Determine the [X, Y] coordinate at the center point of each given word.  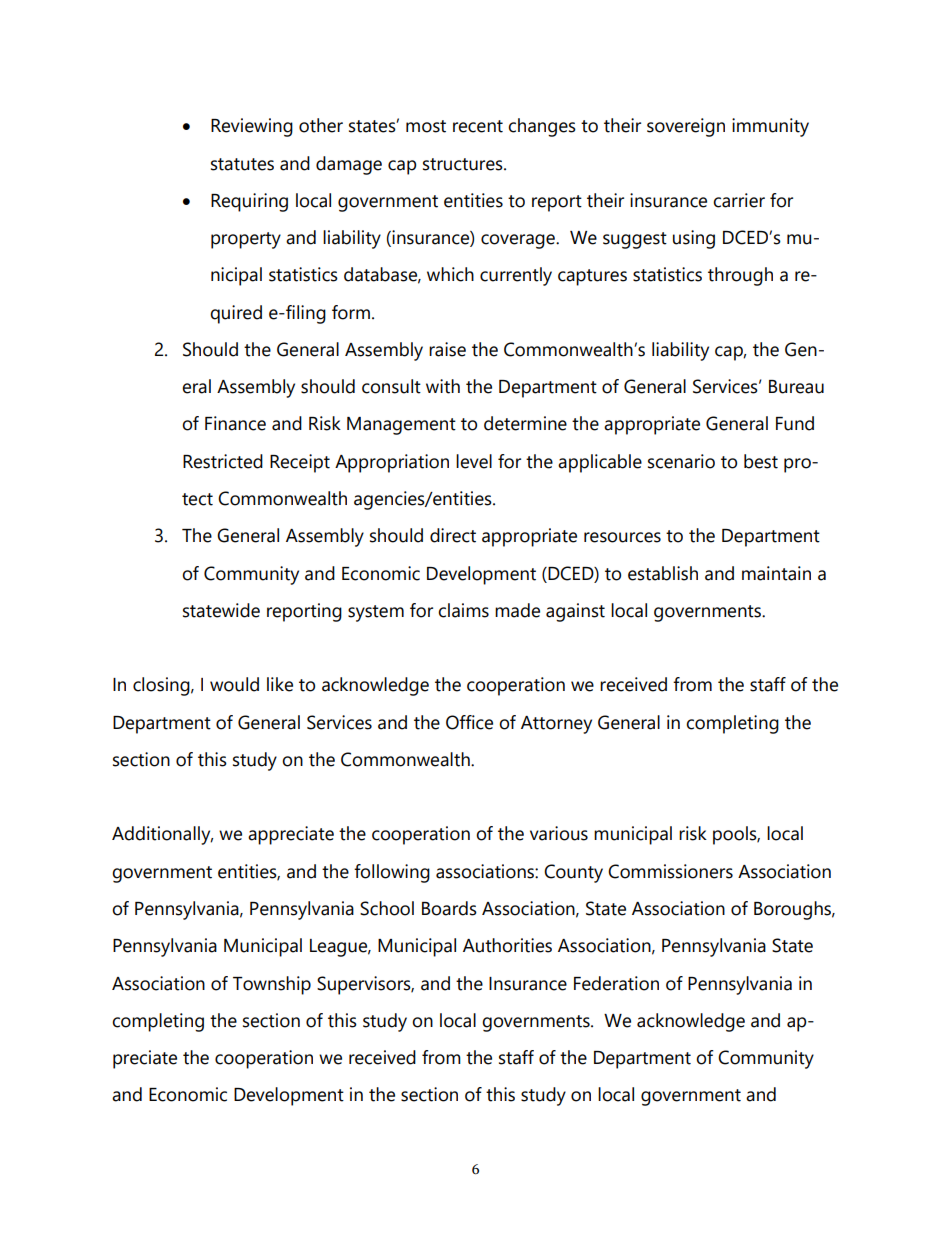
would [234, 684]
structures [464, 164]
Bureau [796, 387]
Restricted [223, 461]
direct [453, 535]
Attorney [556, 725]
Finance [235, 423]
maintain [776, 573]
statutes [242, 164]
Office [469, 722]
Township [272, 985]
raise [447, 349]
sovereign [686, 127]
